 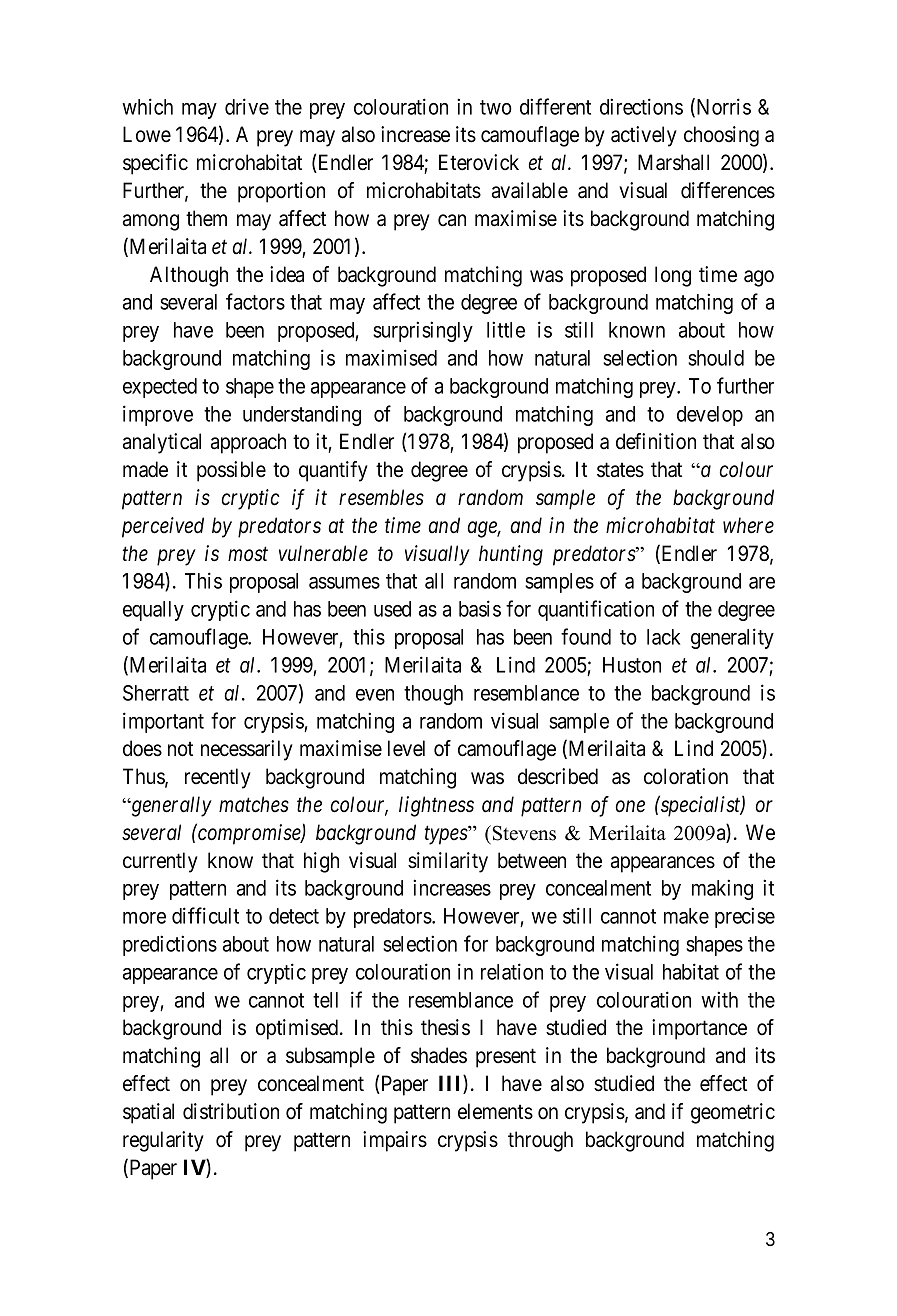 What do you see at coordinates (673, 162) in the screenshot?
I see `Marshall` at bounding box center [673, 162].
